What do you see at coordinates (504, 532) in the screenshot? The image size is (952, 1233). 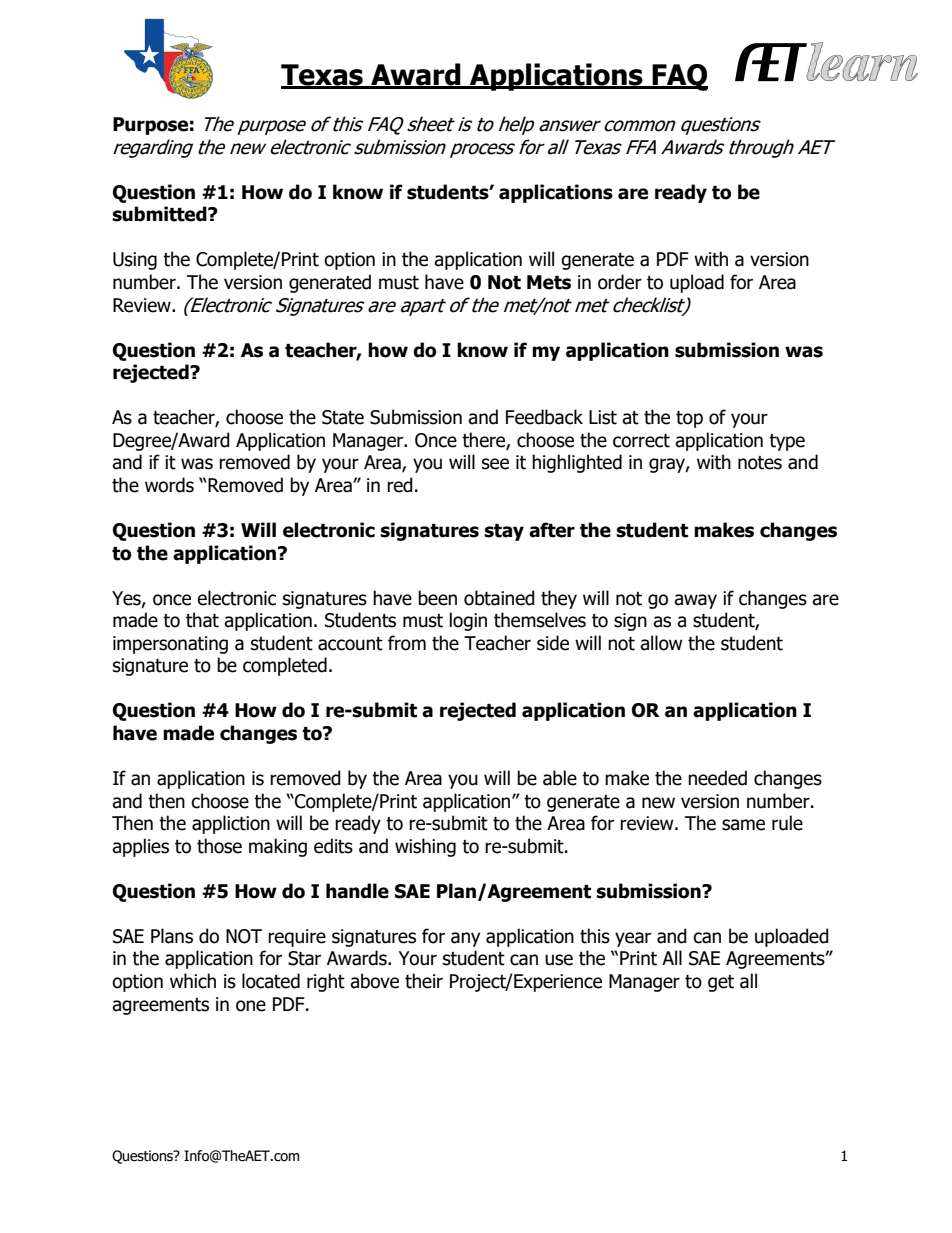 I see `stay` at bounding box center [504, 532].
